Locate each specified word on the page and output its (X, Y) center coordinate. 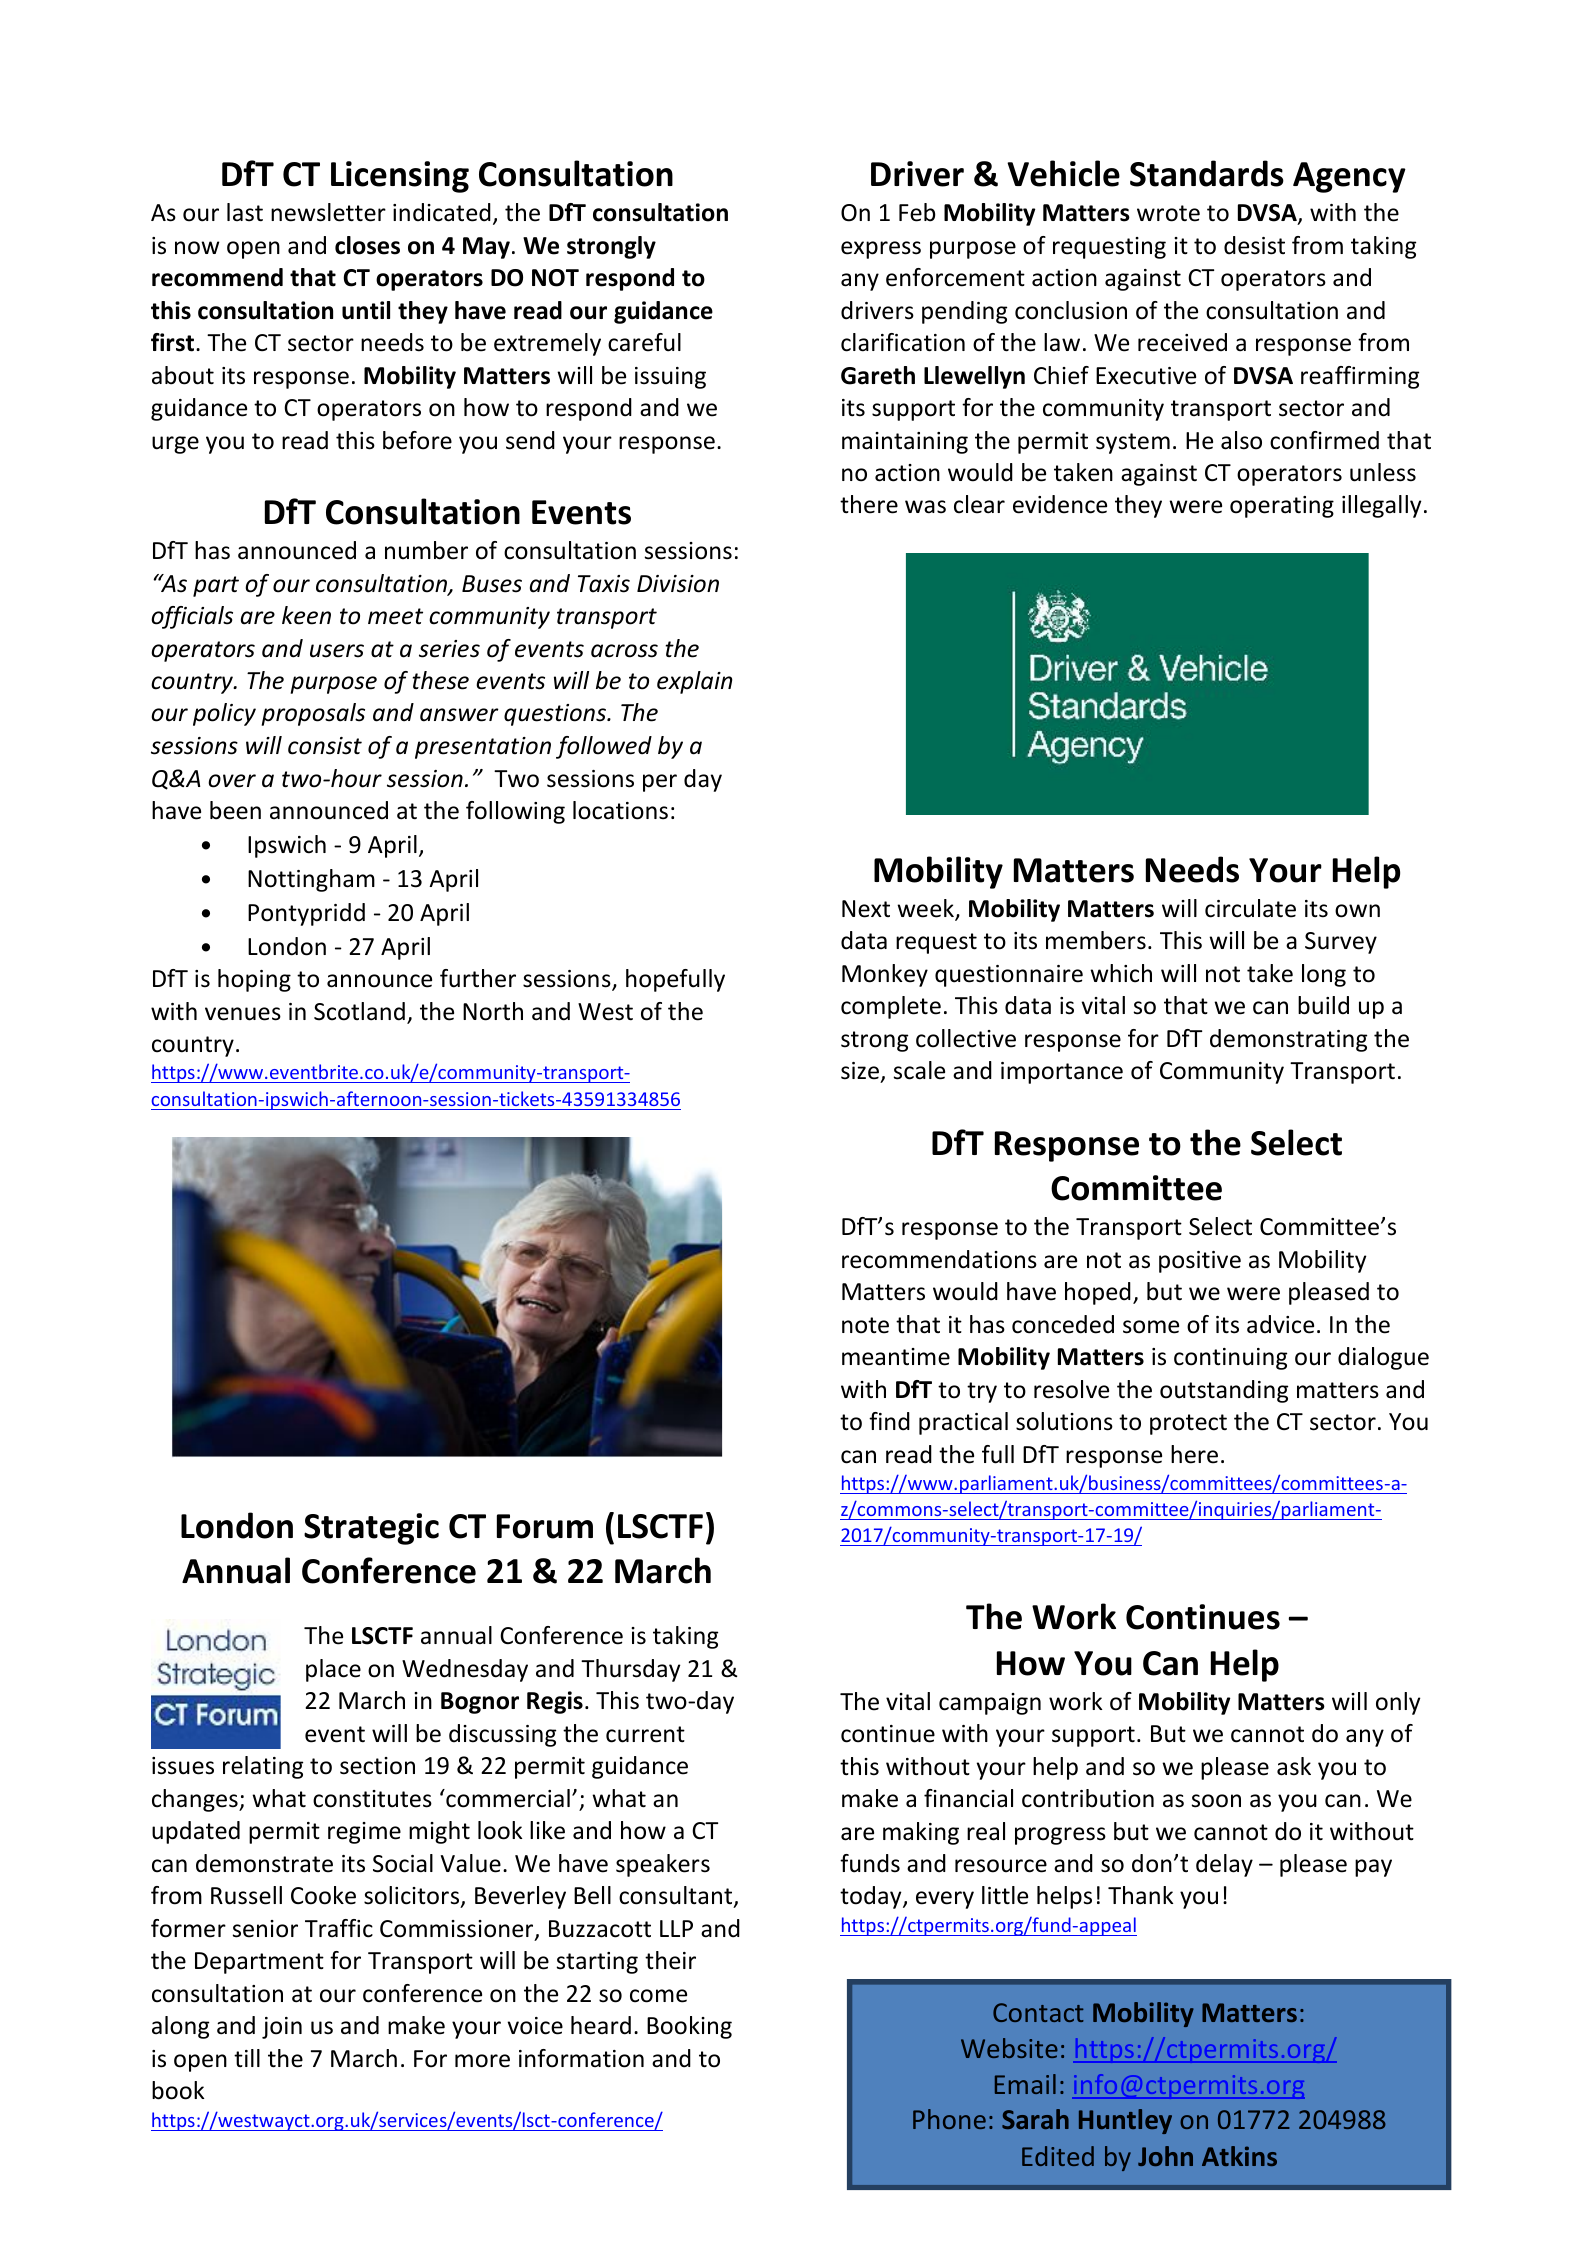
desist (1254, 245)
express (881, 250)
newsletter (328, 212)
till (247, 2058)
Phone (949, 2119)
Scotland (359, 1011)
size (861, 1072)
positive (1200, 1262)
